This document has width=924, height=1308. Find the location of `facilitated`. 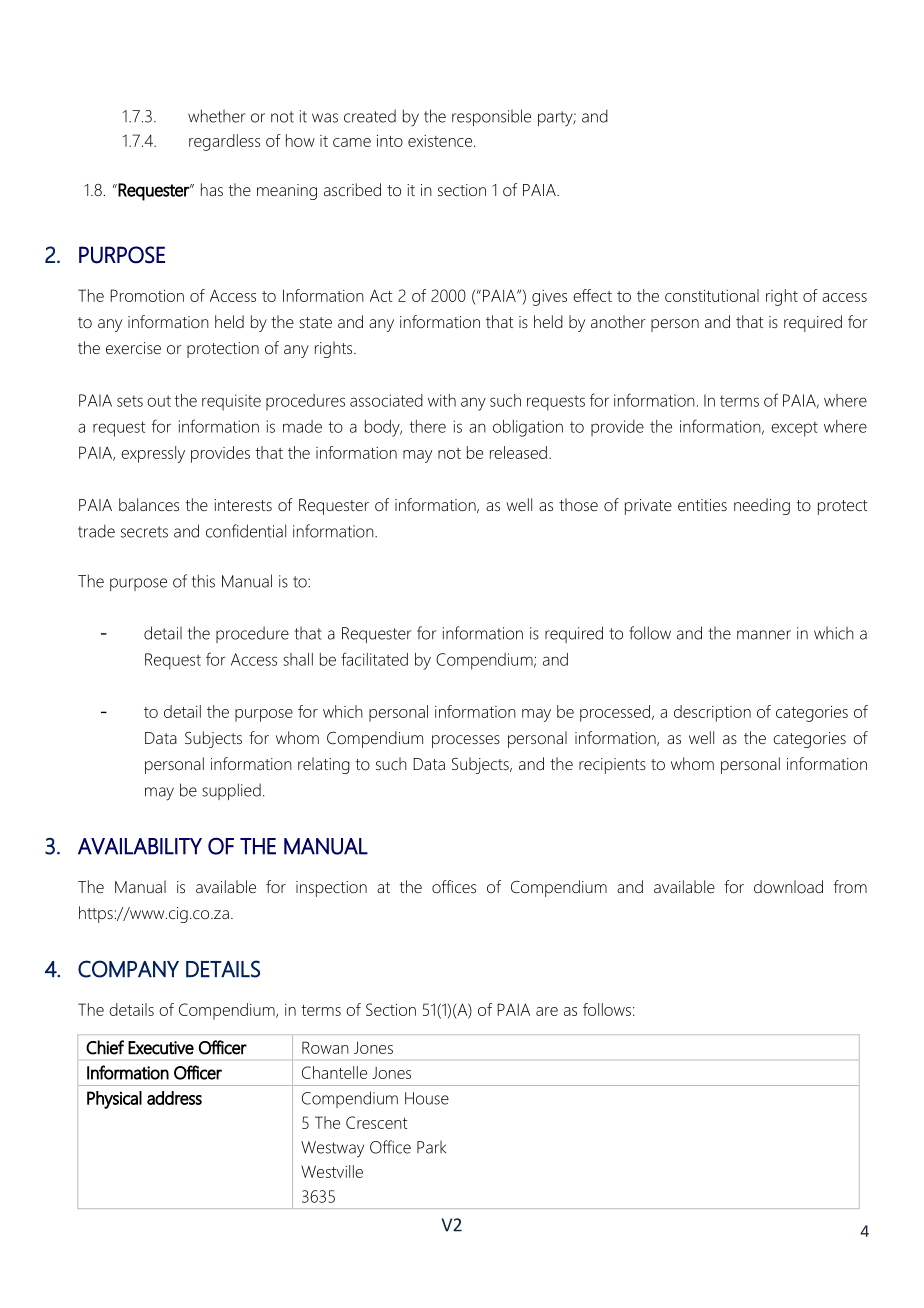

facilitated is located at coordinates (374, 659).
